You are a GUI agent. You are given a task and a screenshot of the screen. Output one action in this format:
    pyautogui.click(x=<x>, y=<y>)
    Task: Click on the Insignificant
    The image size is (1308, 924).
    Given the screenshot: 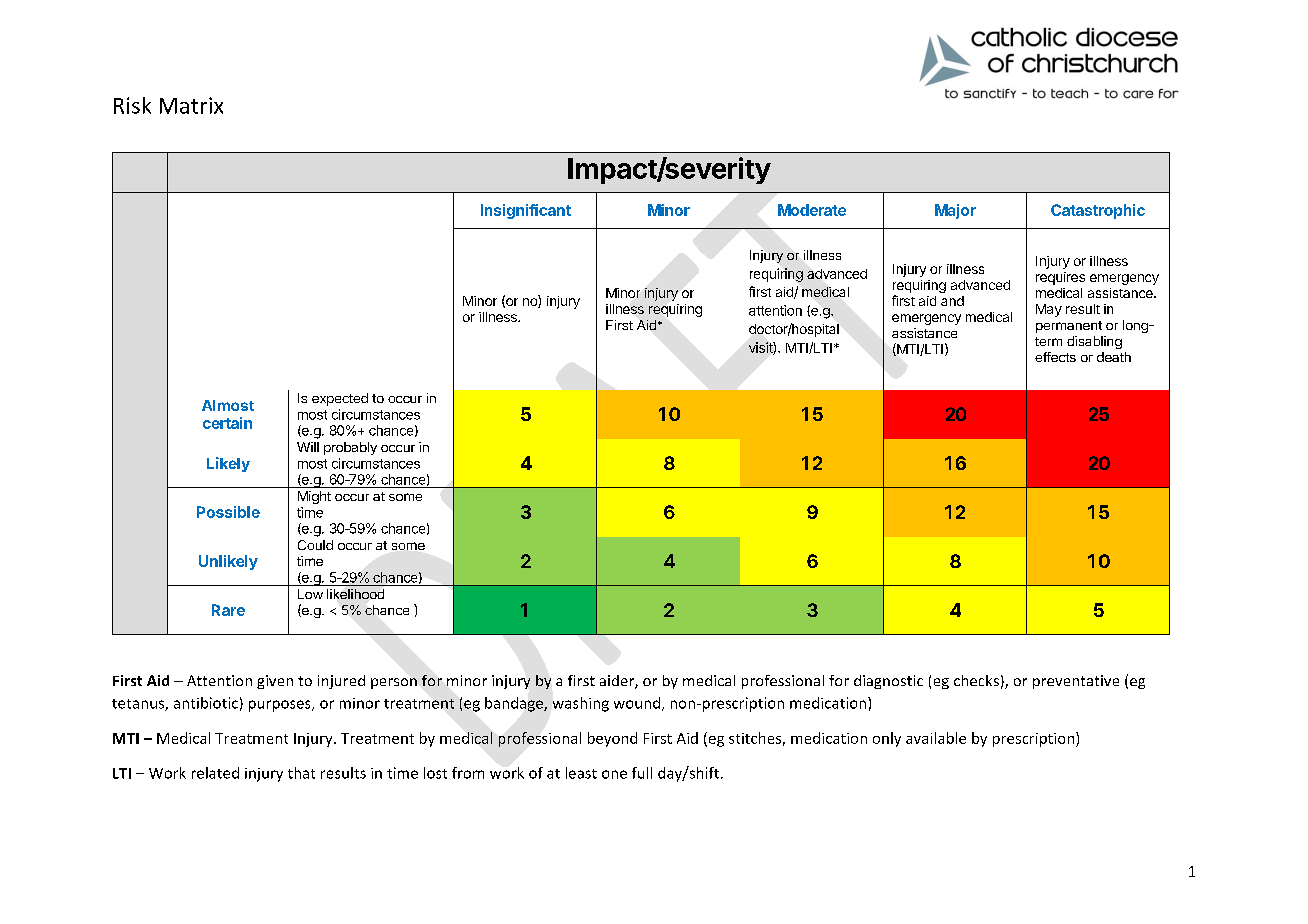 What is the action you would take?
    pyautogui.click(x=526, y=211)
